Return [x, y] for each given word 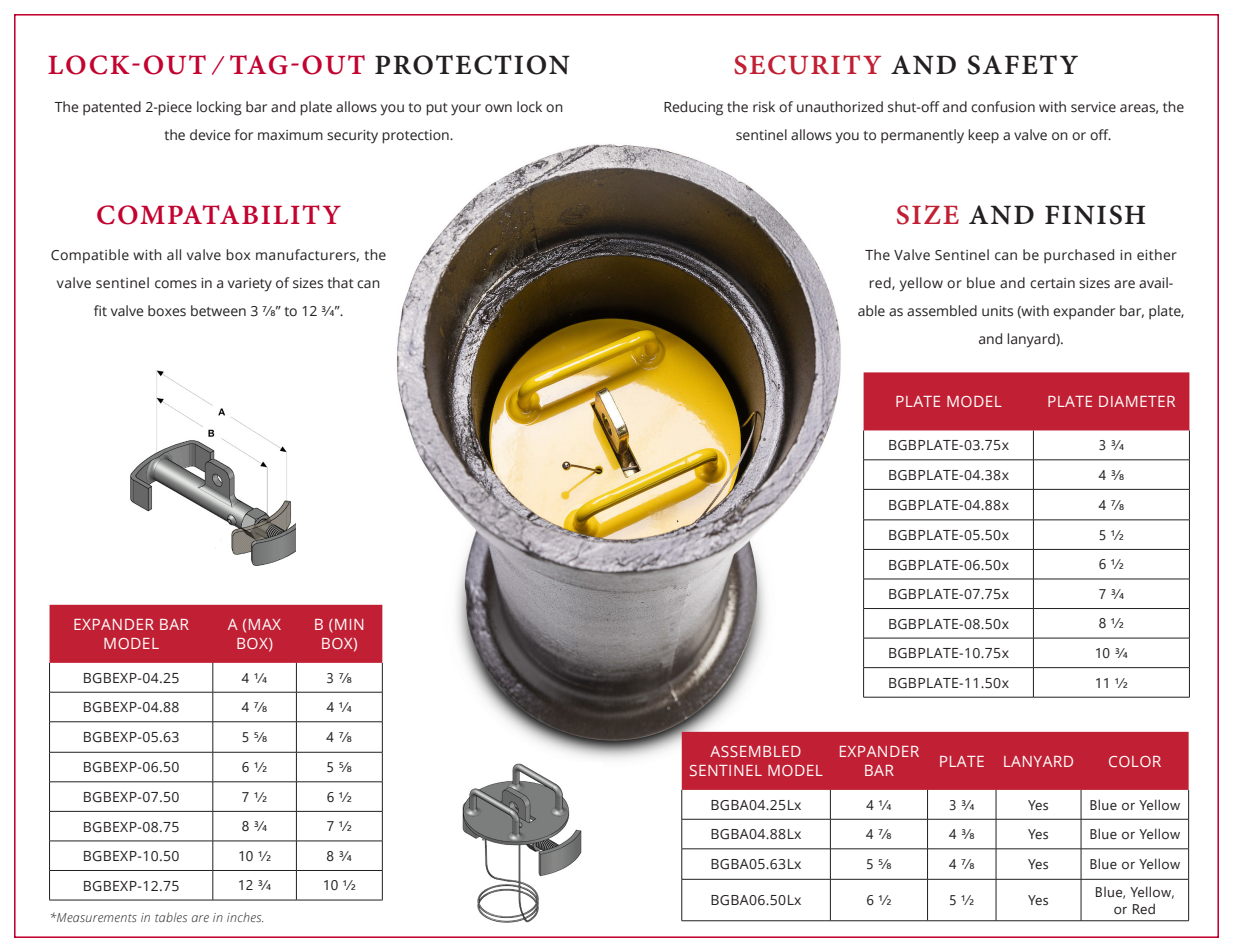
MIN [349, 624]
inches [245, 917]
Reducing [693, 108]
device [210, 135]
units [997, 311]
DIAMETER [1137, 401]
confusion [1003, 107]
